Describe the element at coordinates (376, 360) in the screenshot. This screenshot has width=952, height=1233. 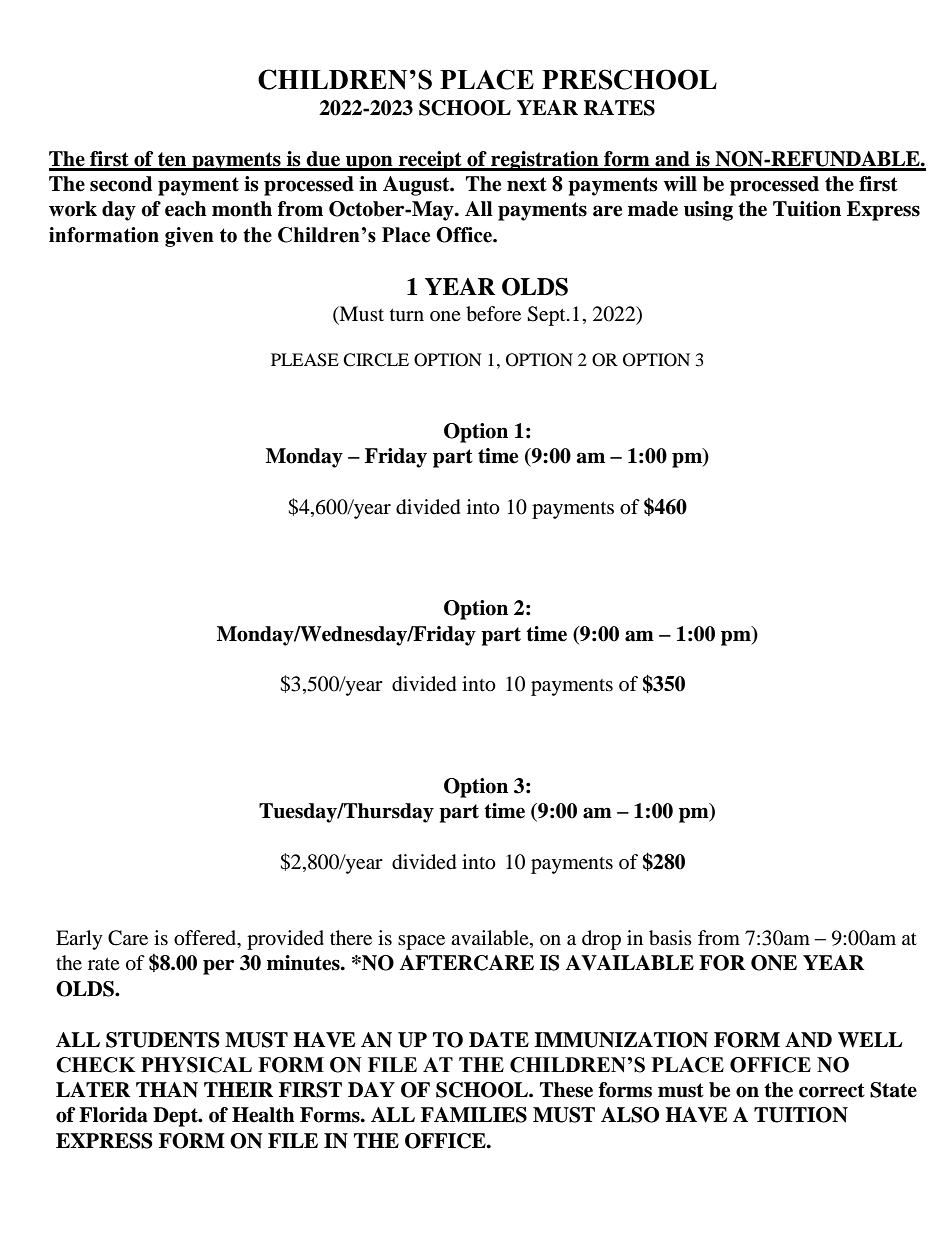
I see `CIRCLE` at that location.
